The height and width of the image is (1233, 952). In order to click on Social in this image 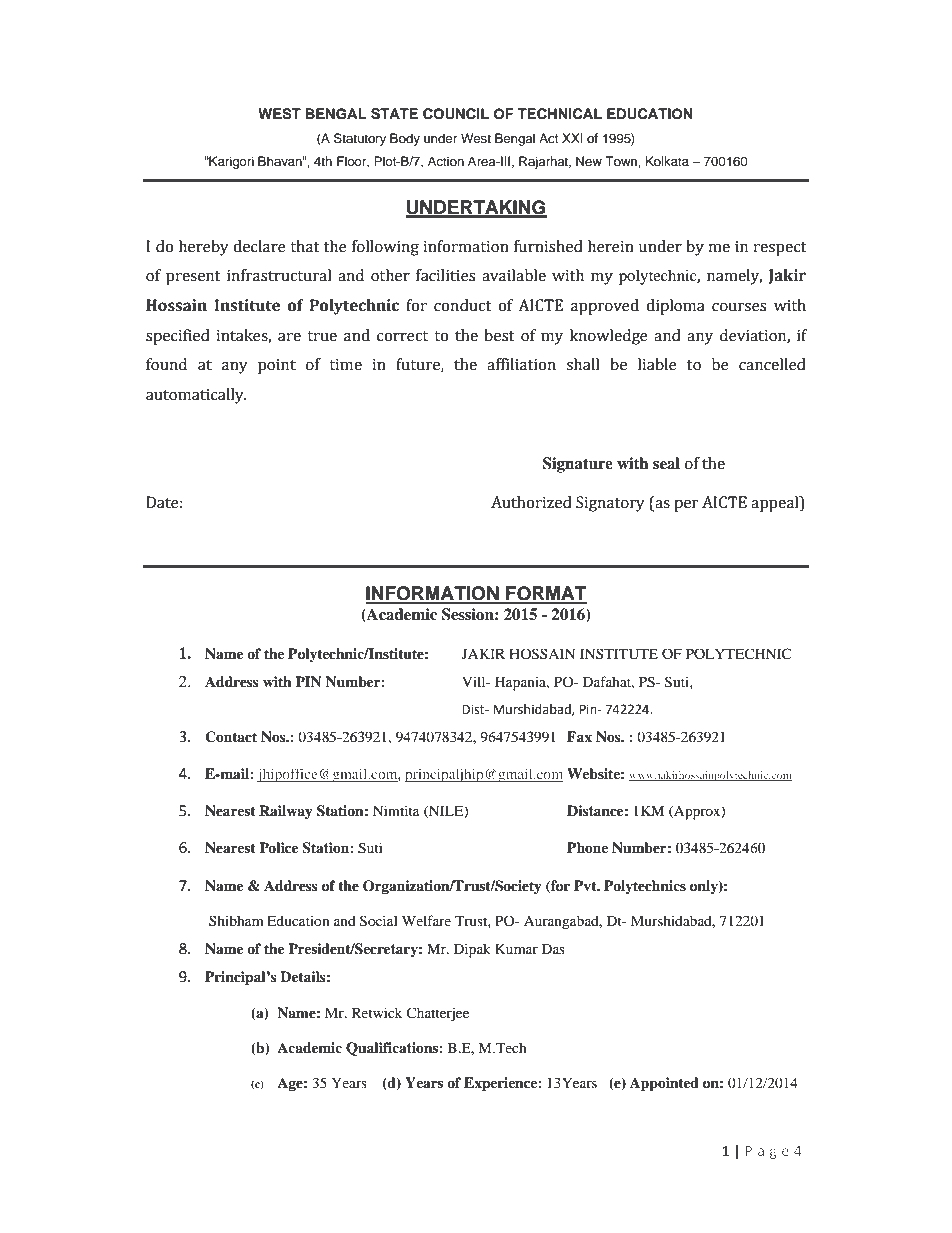, I will do `click(379, 921)`.
